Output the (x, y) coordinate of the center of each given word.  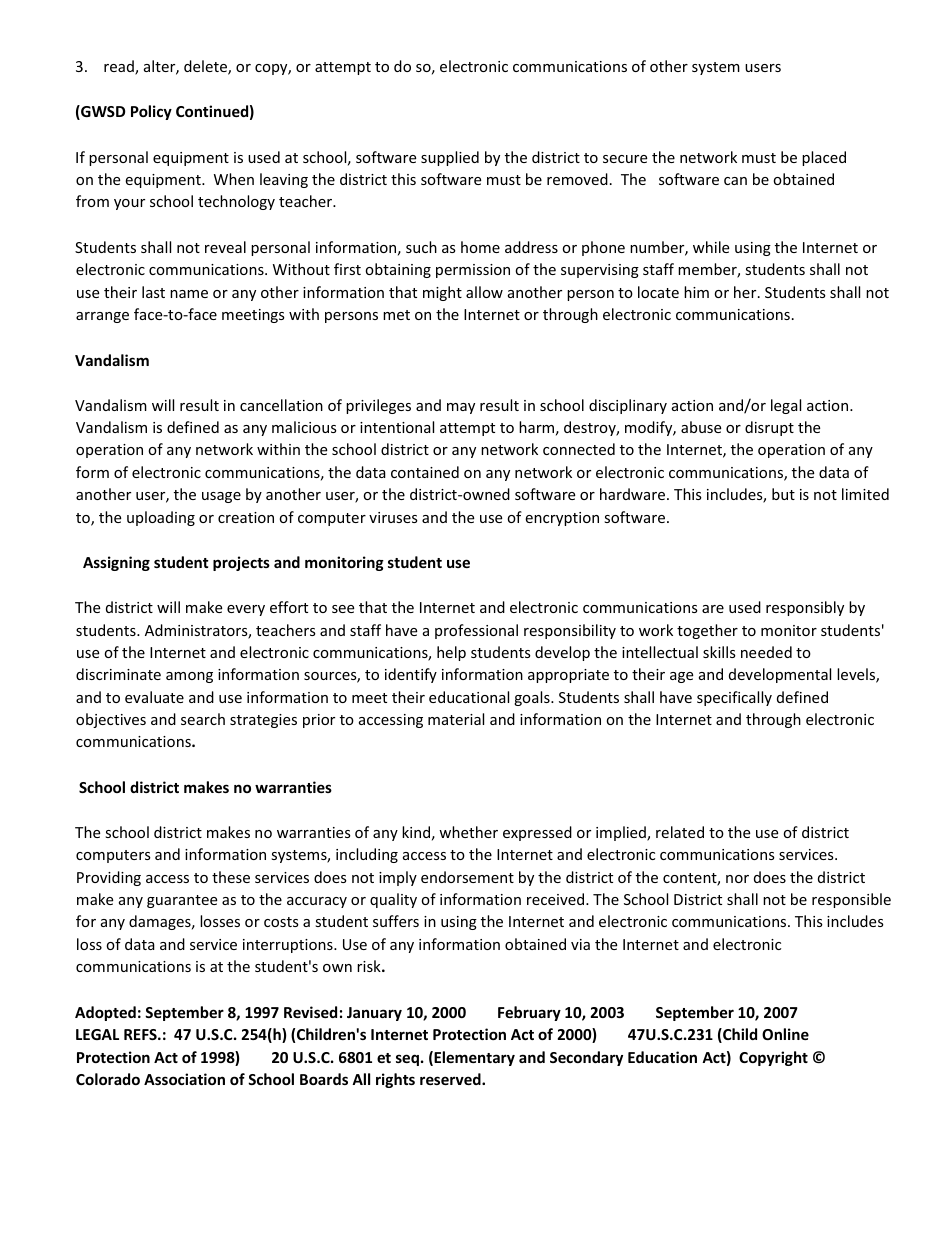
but (783, 494)
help (451, 653)
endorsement (467, 877)
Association (184, 1079)
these (231, 877)
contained (425, 472)
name (189, 294)
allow (484, 292)
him (696, 292)
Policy (151, 112)
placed (824, 158)
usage (221, 497)
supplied (450, 158)
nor (737, 879)
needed (766, 652)
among (189, 677)
